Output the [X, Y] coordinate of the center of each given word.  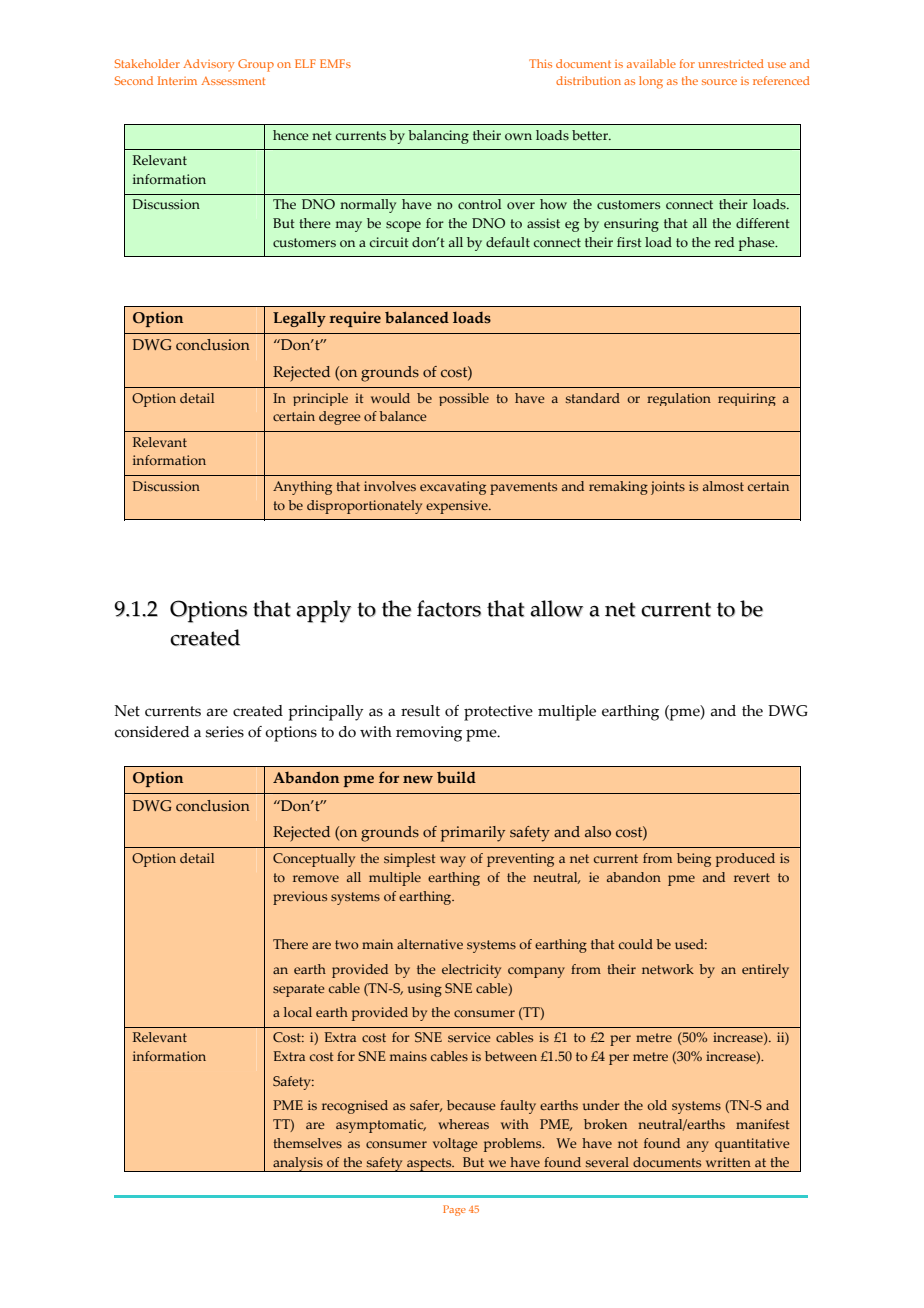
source [719, 82]
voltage [455, 1145]
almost [723, 486]
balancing [438, 137]
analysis [298, 1164]
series [225, 732]
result [420, 711]
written [728, 1162]
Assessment [233, 81]
